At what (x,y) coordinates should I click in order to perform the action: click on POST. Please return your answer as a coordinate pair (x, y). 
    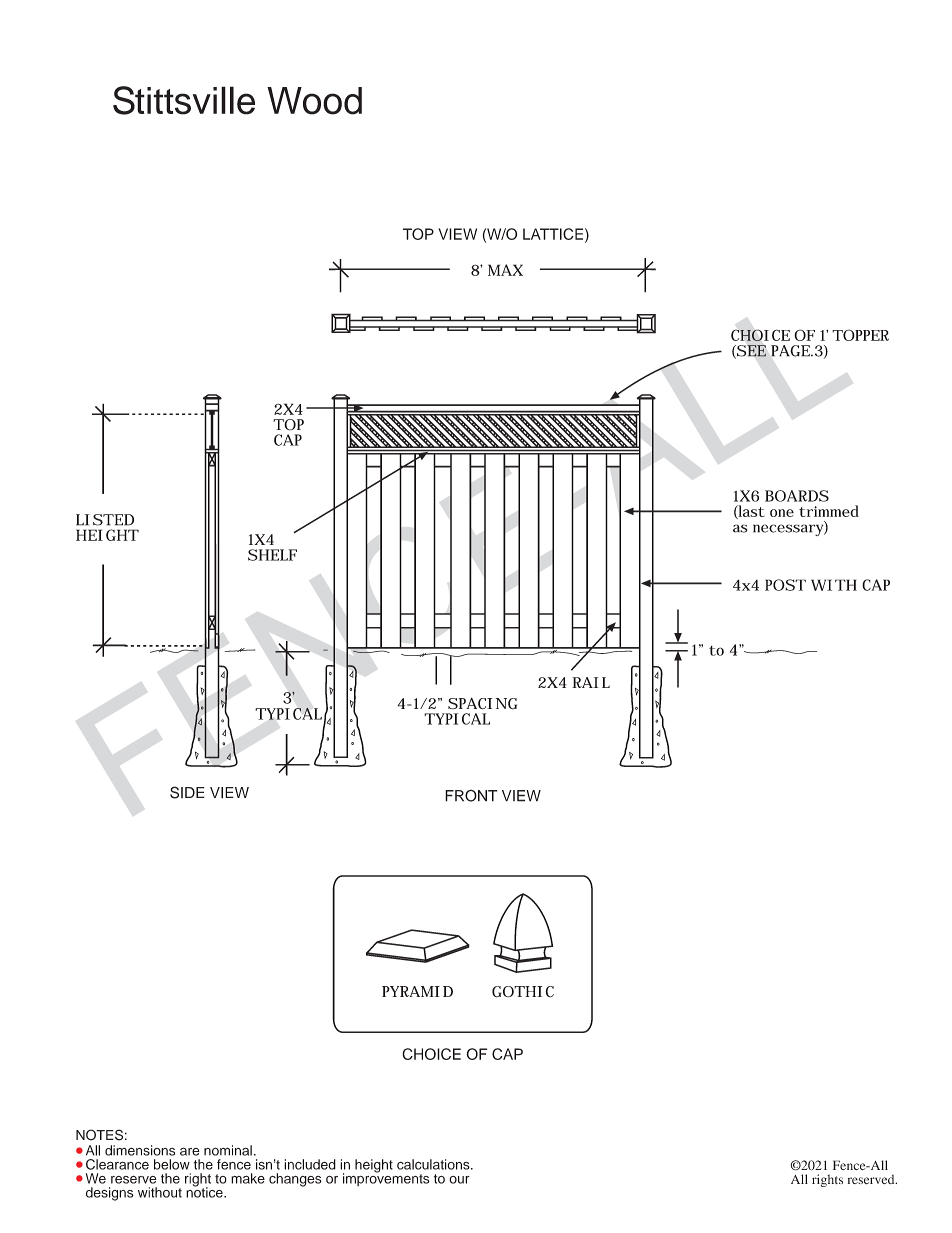
    Looking at the image, I should click on (785, 585).
